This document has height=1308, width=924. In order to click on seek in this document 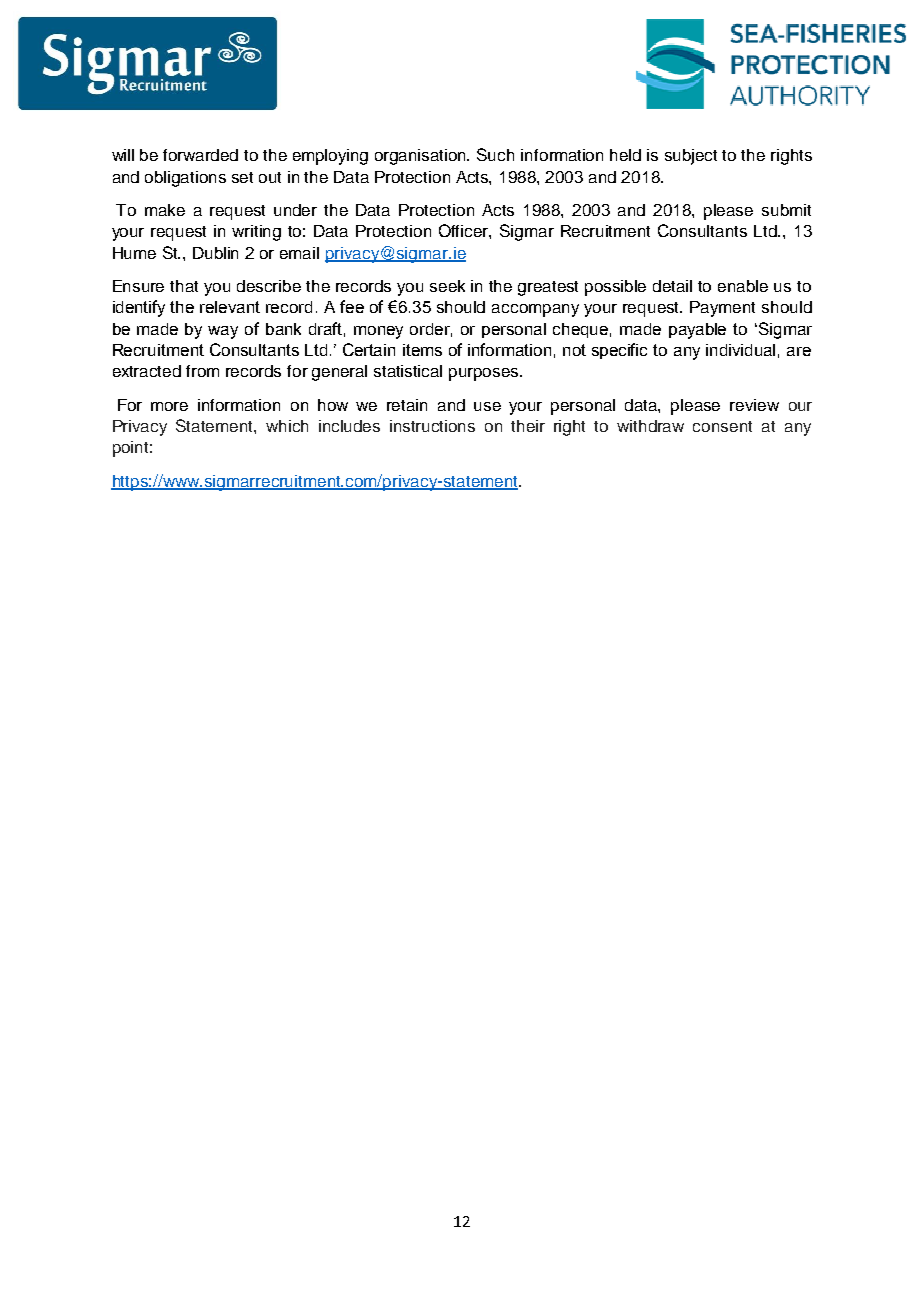, I will do `click(447, 286)`.
